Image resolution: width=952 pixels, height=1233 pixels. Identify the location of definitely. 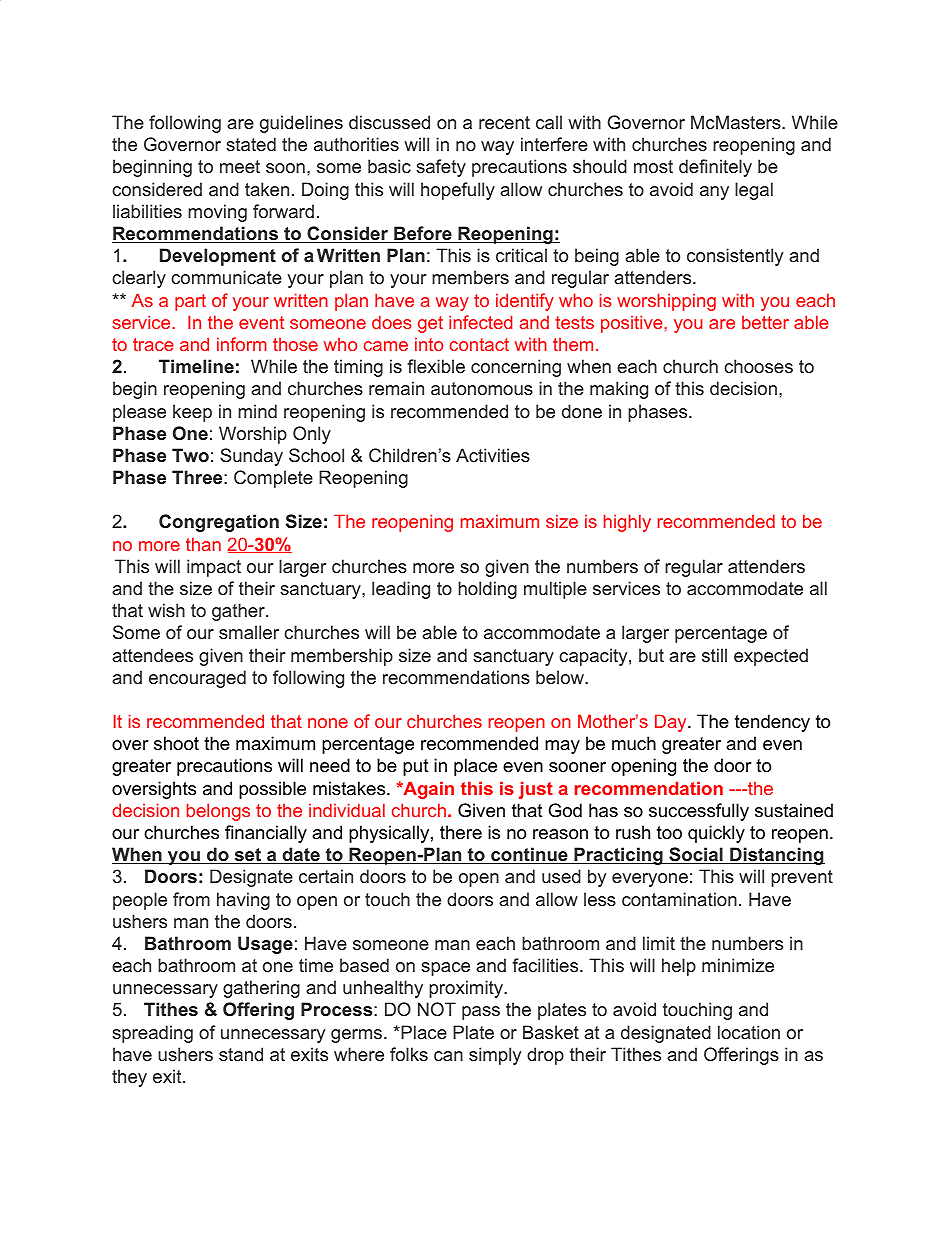
(715, 168).
